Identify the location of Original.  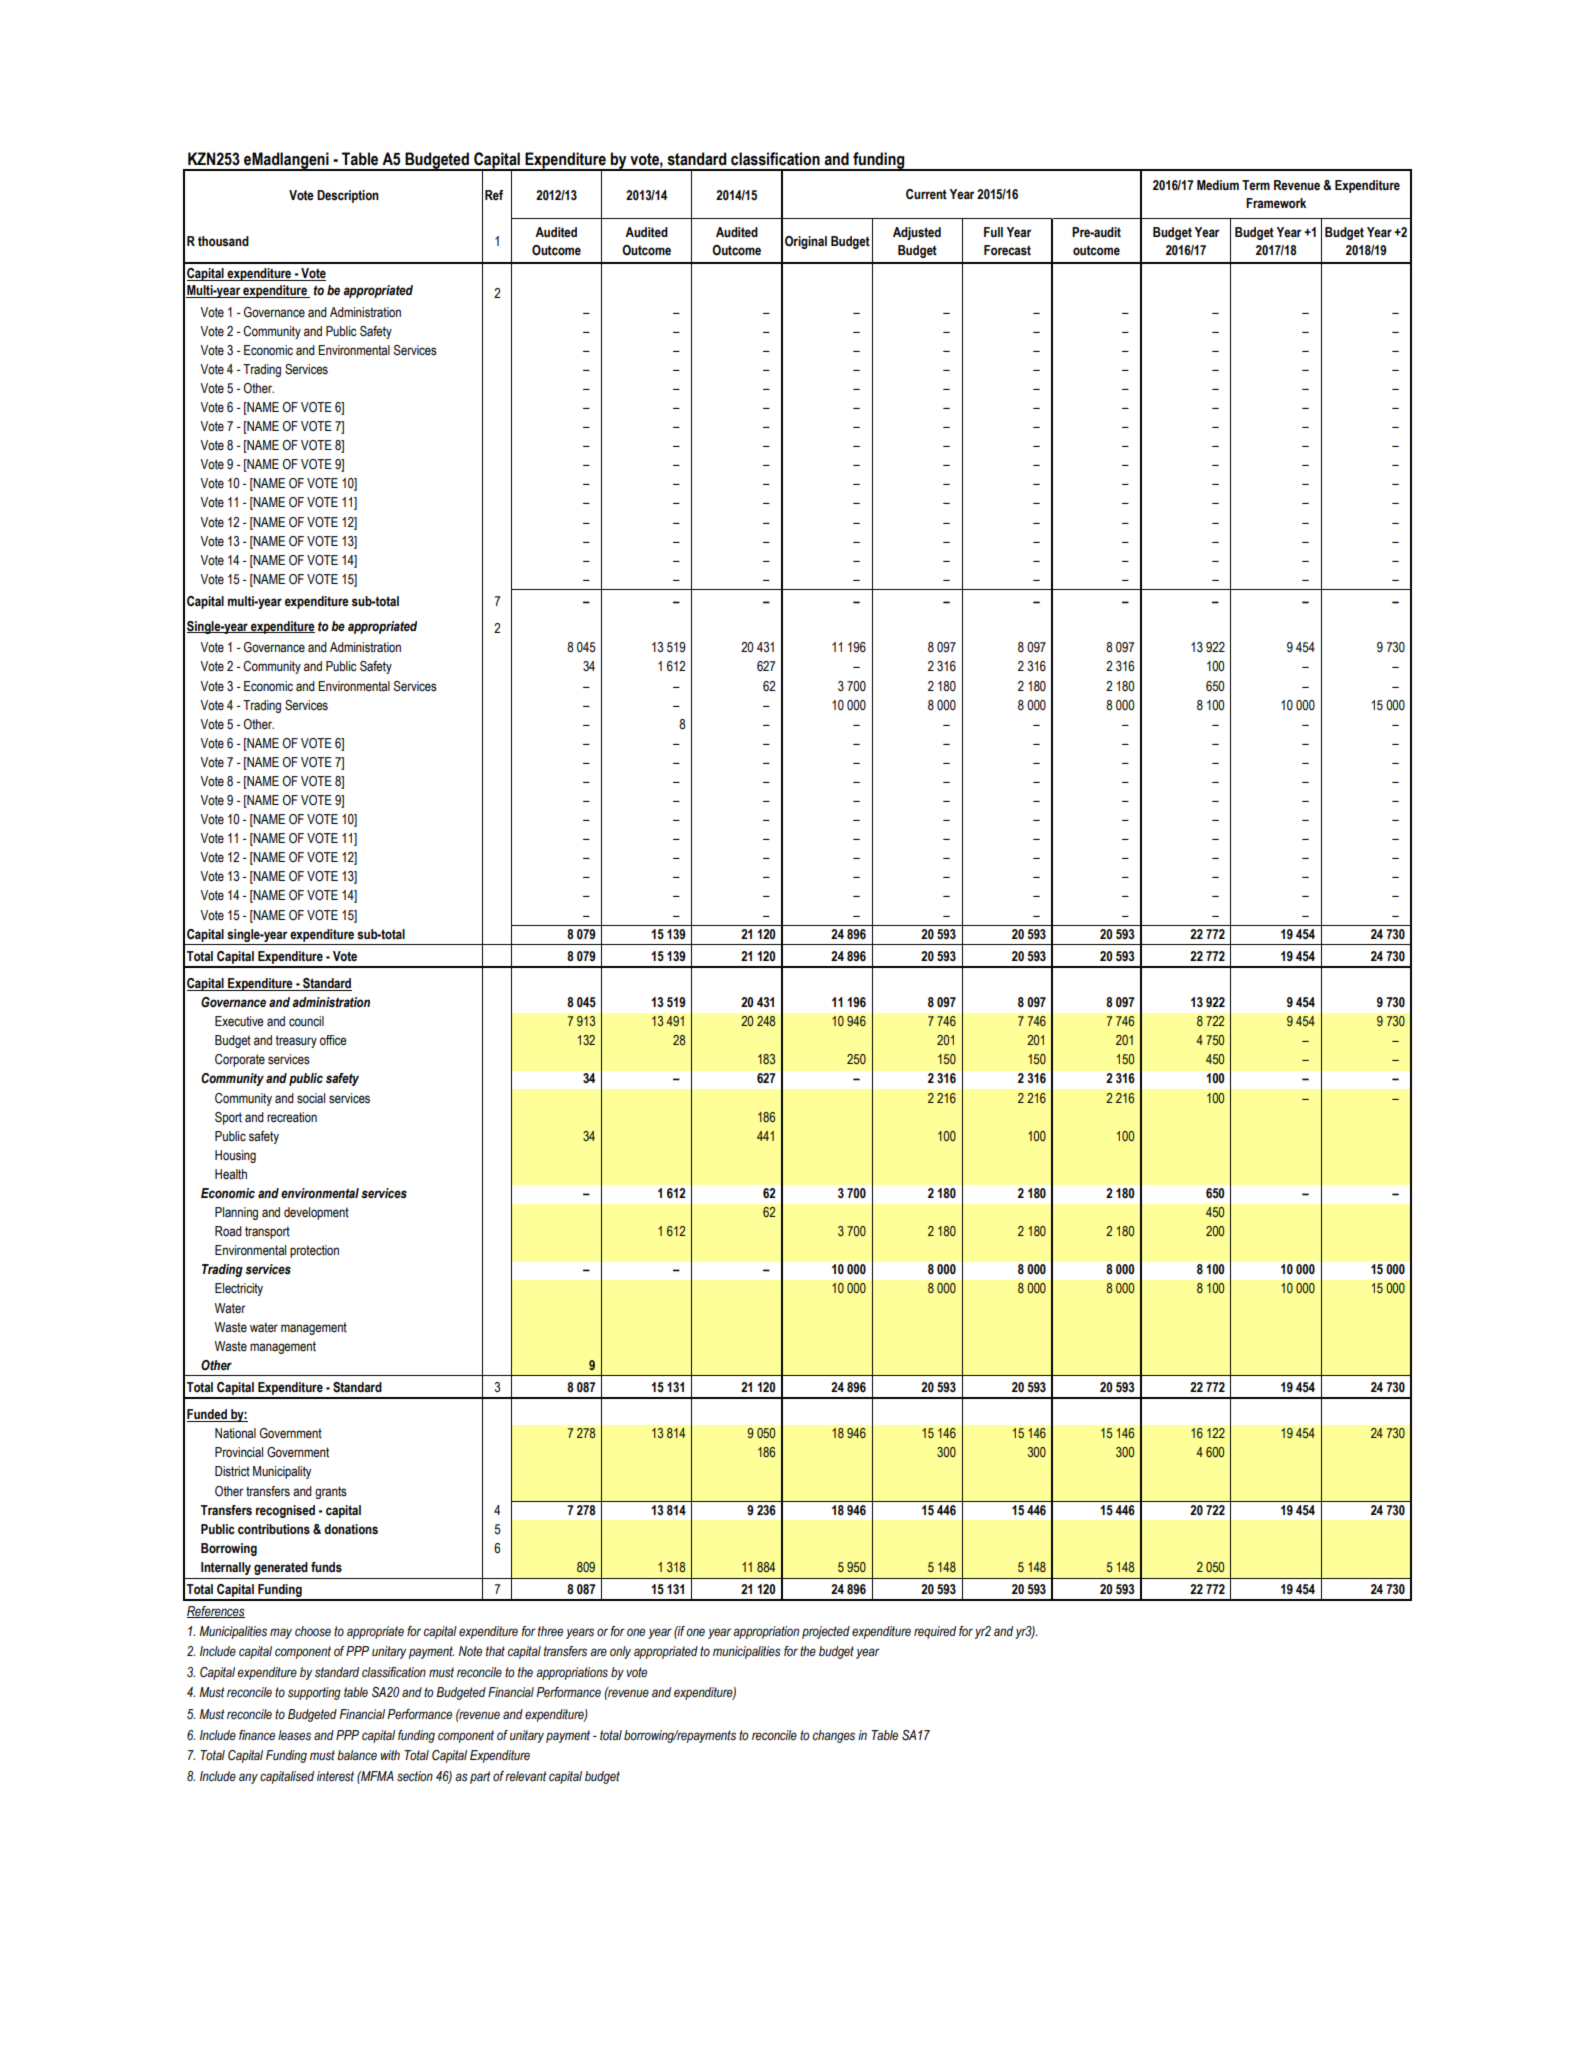
(806, 242).
